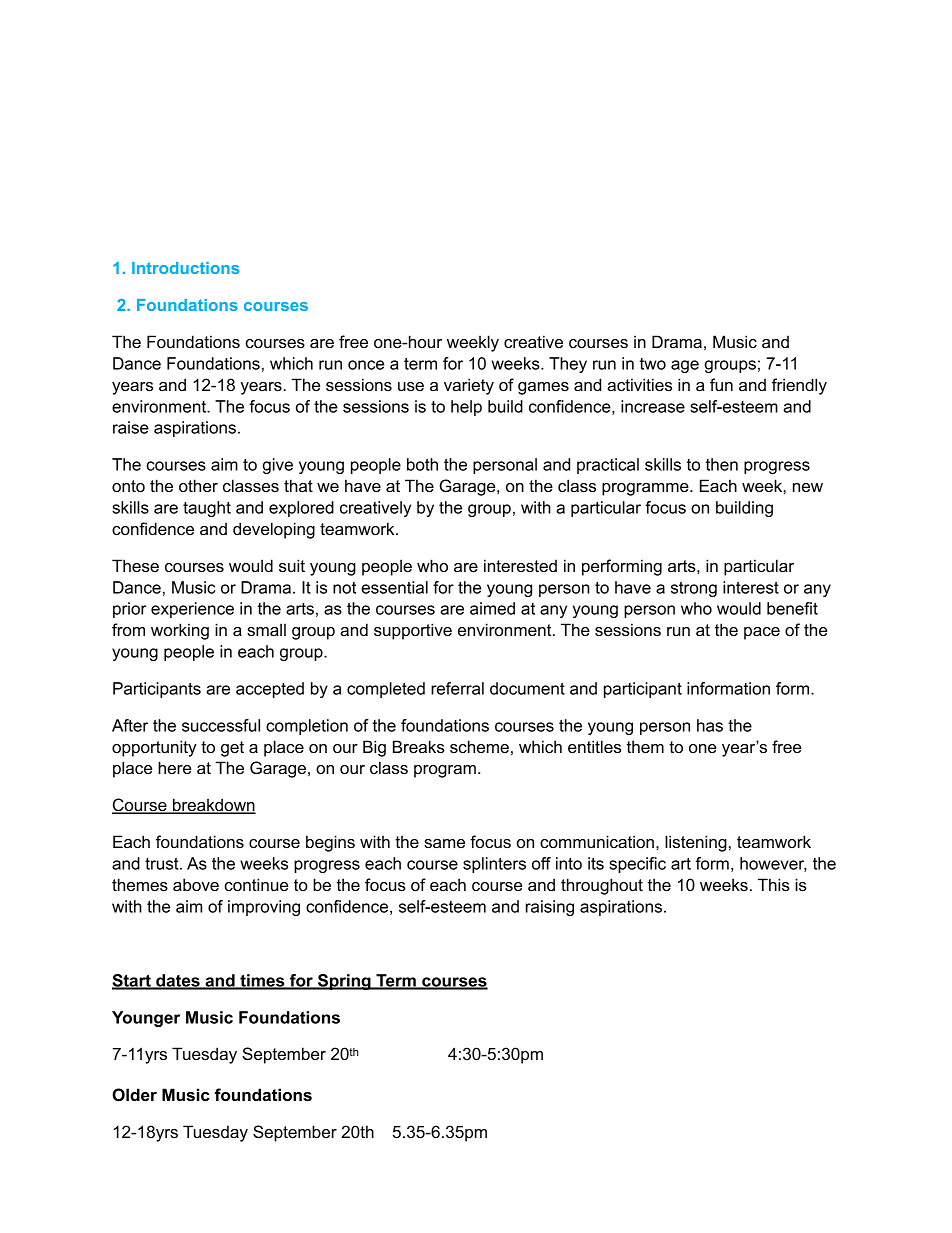 The width and height of the document is (952, 1233). I want to click on variety, so click(469, 386).
